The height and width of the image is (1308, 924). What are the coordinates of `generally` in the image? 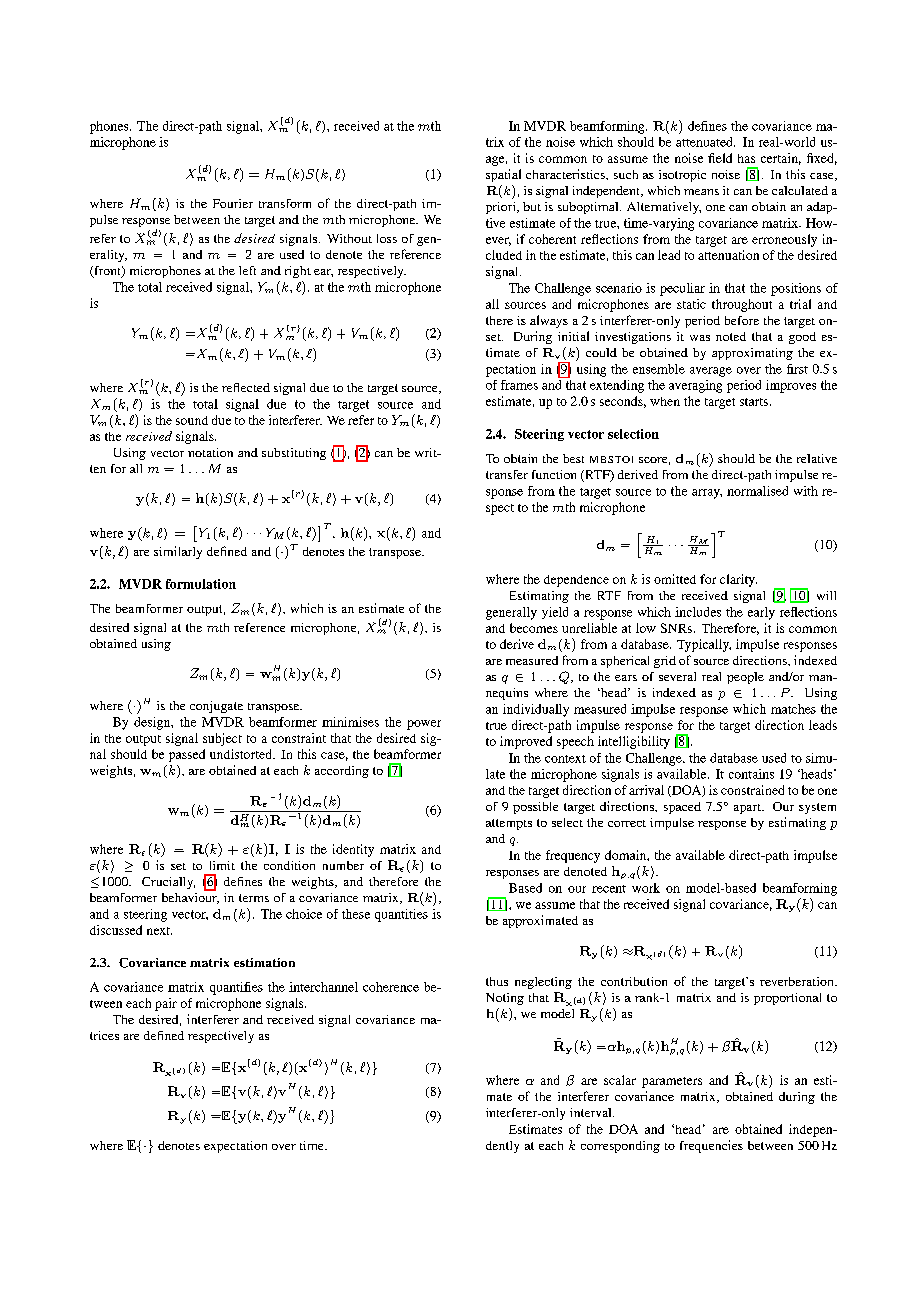 It's located at (511, 613).
